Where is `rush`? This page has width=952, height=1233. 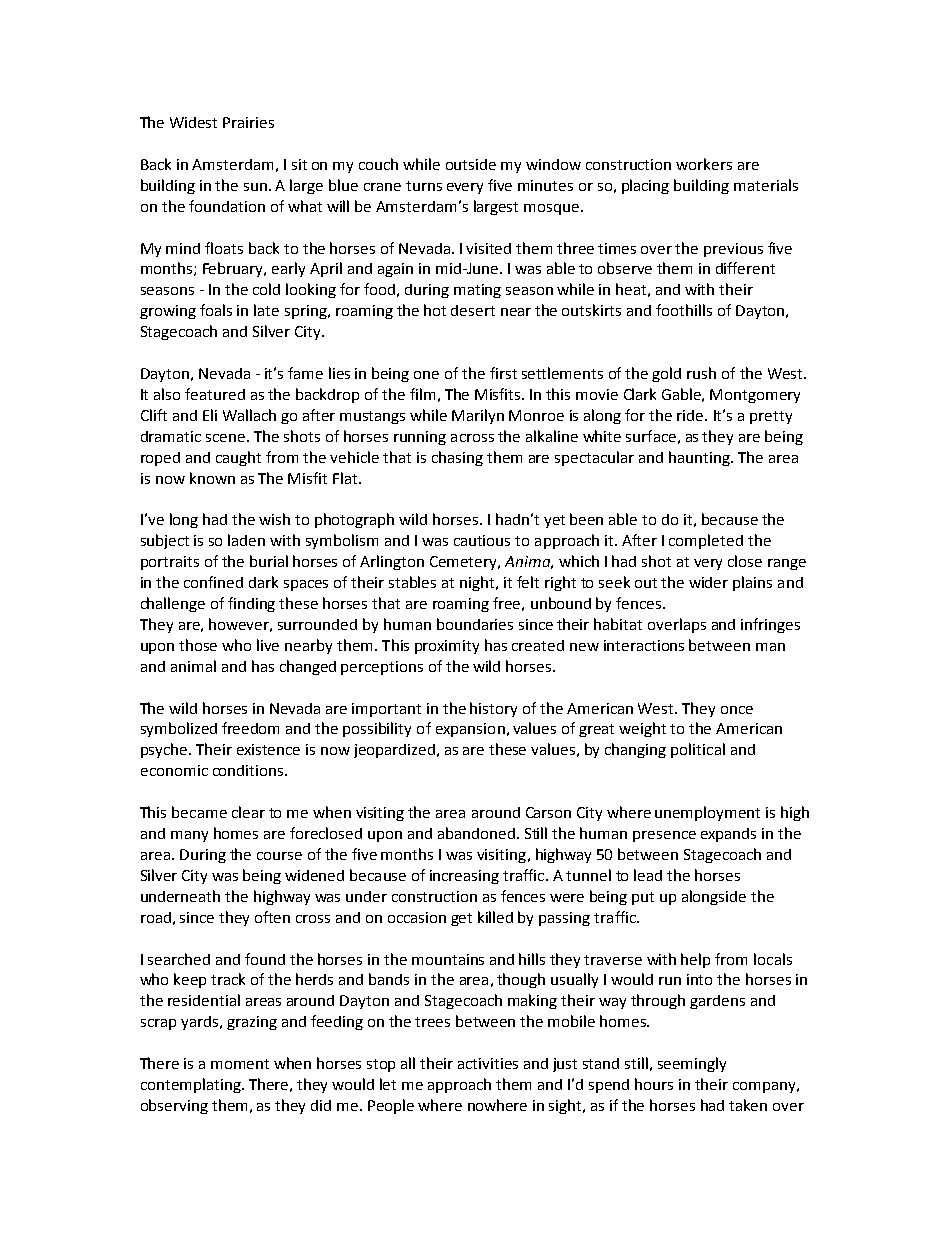 rush is located at coordinates (701, 373).
